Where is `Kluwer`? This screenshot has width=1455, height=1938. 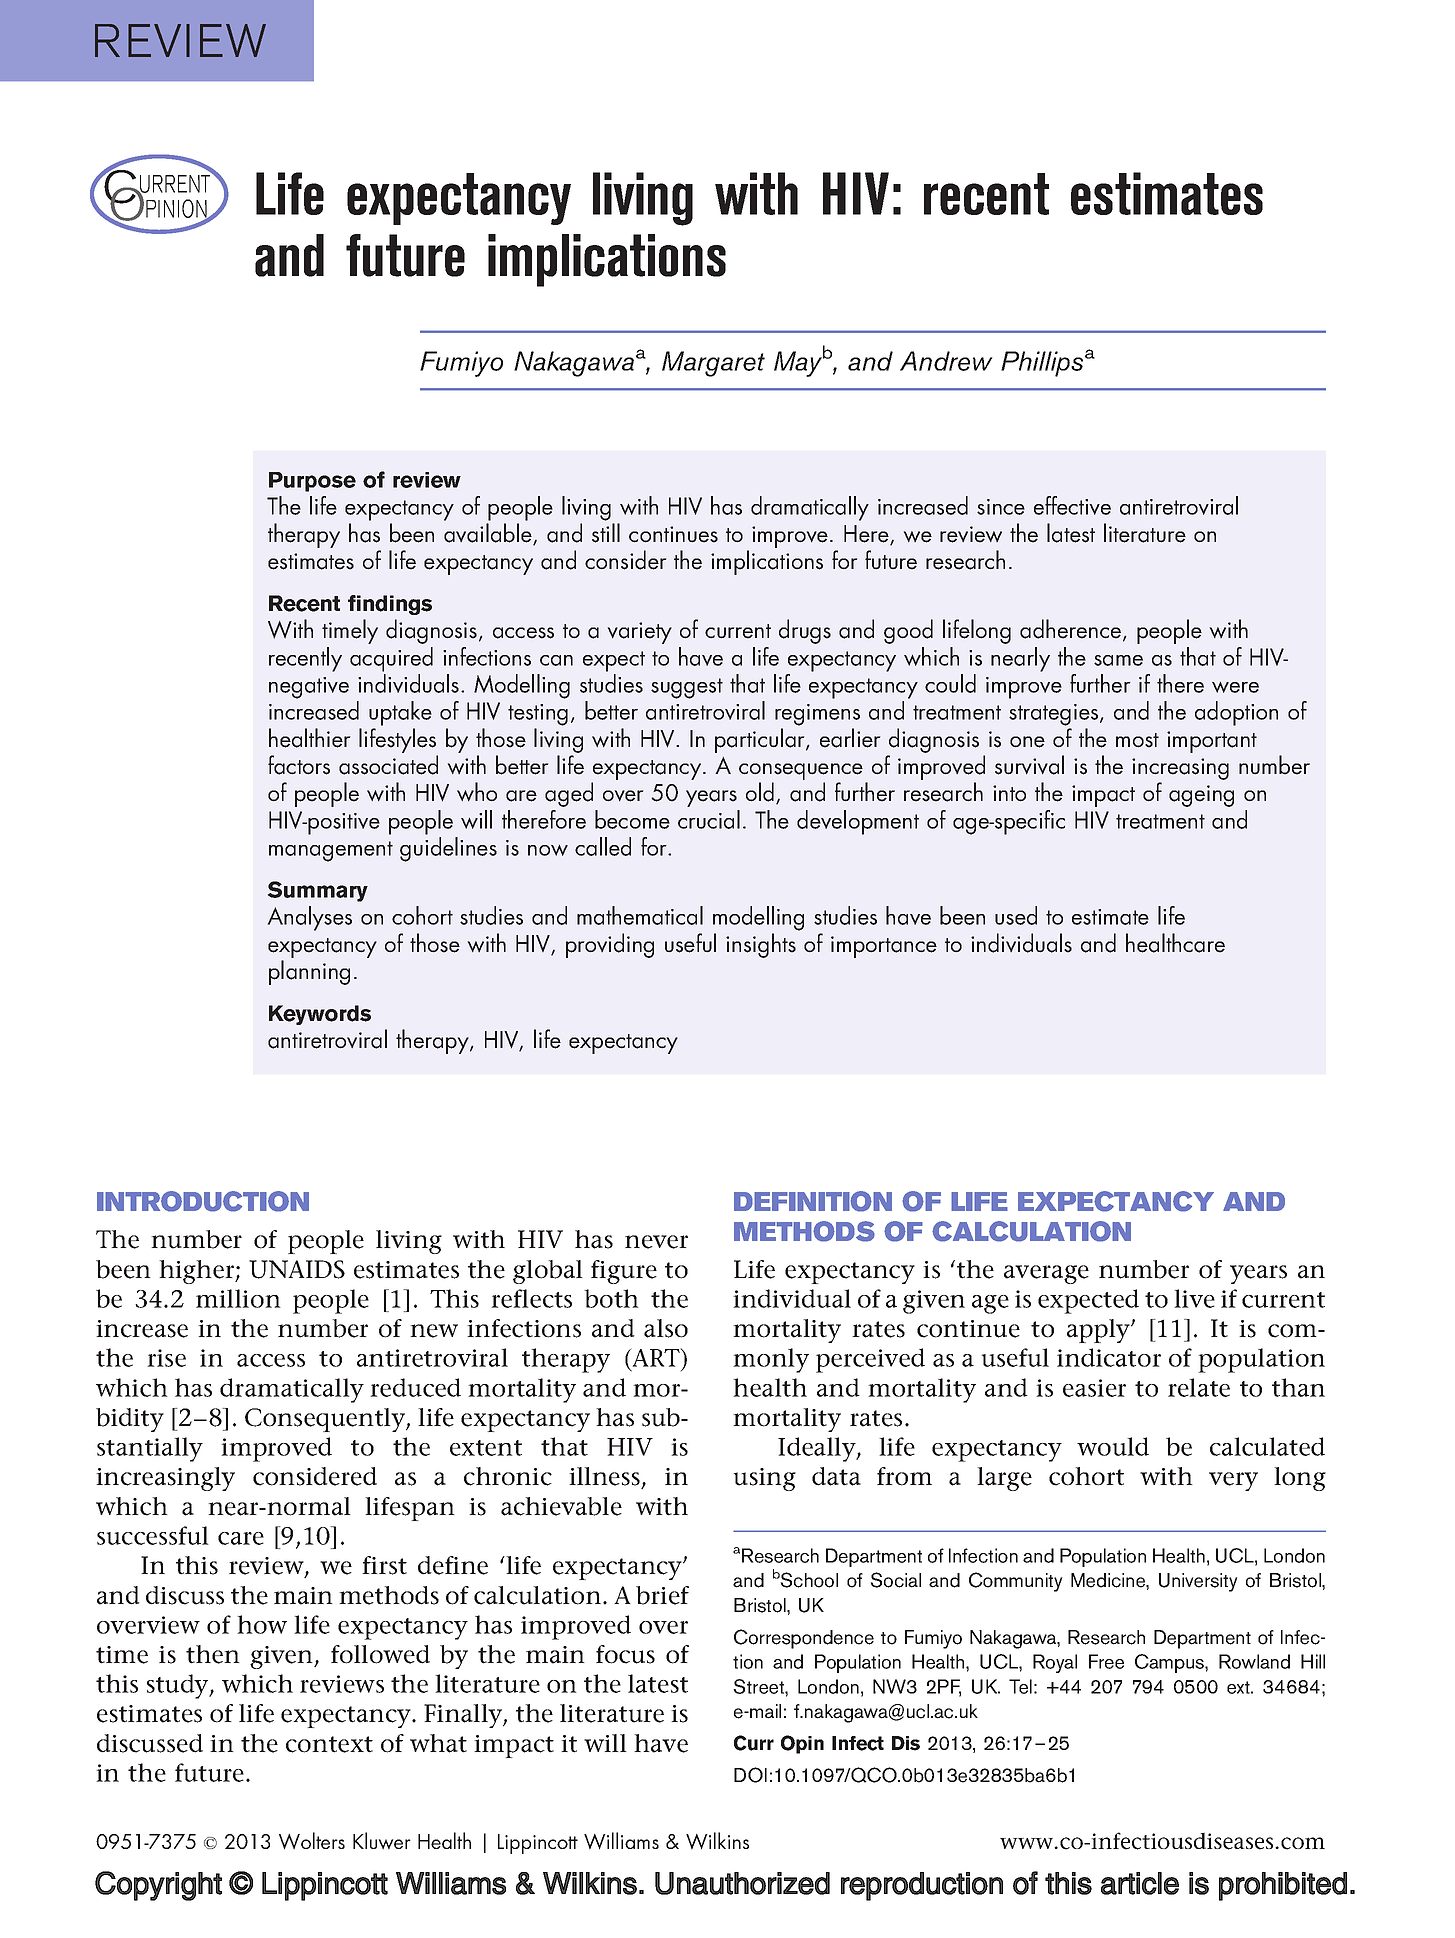
Kluwer is located at coordinates (382, 1841).
